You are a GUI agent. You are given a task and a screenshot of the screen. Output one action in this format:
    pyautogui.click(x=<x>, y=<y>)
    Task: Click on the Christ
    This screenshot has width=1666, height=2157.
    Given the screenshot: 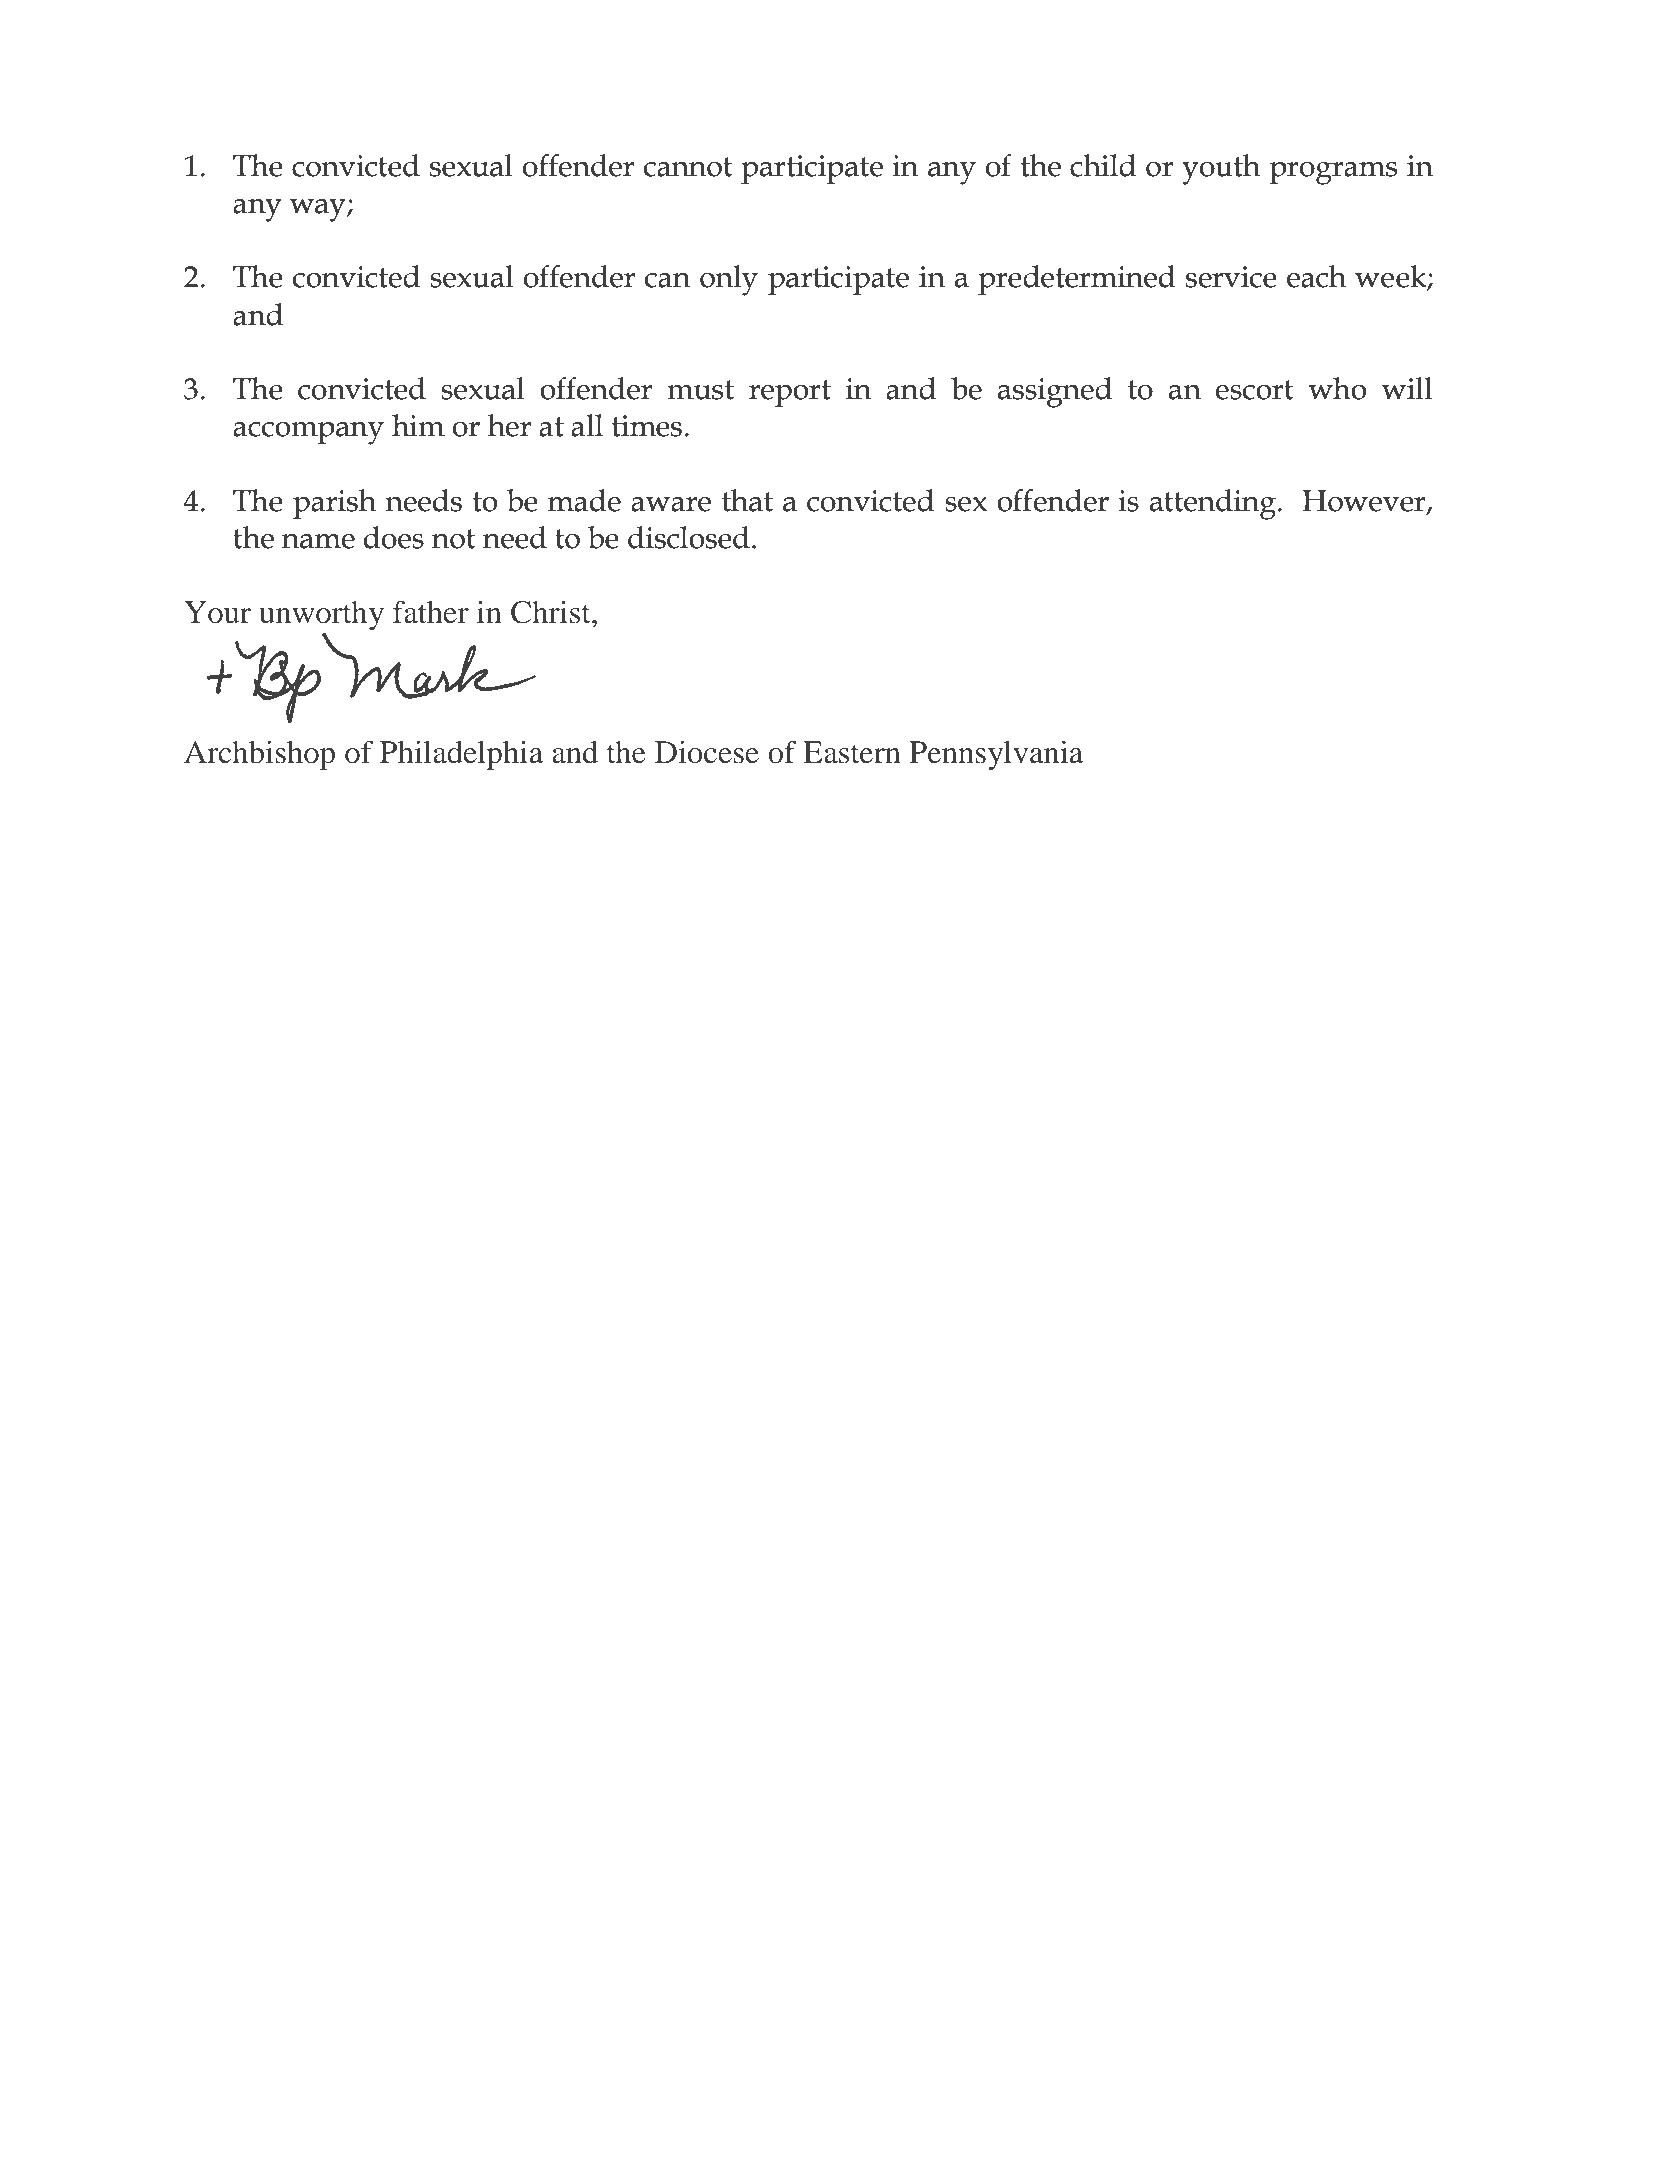 What is the action you would take?
    pyautogui.click(x=552, y=612)
